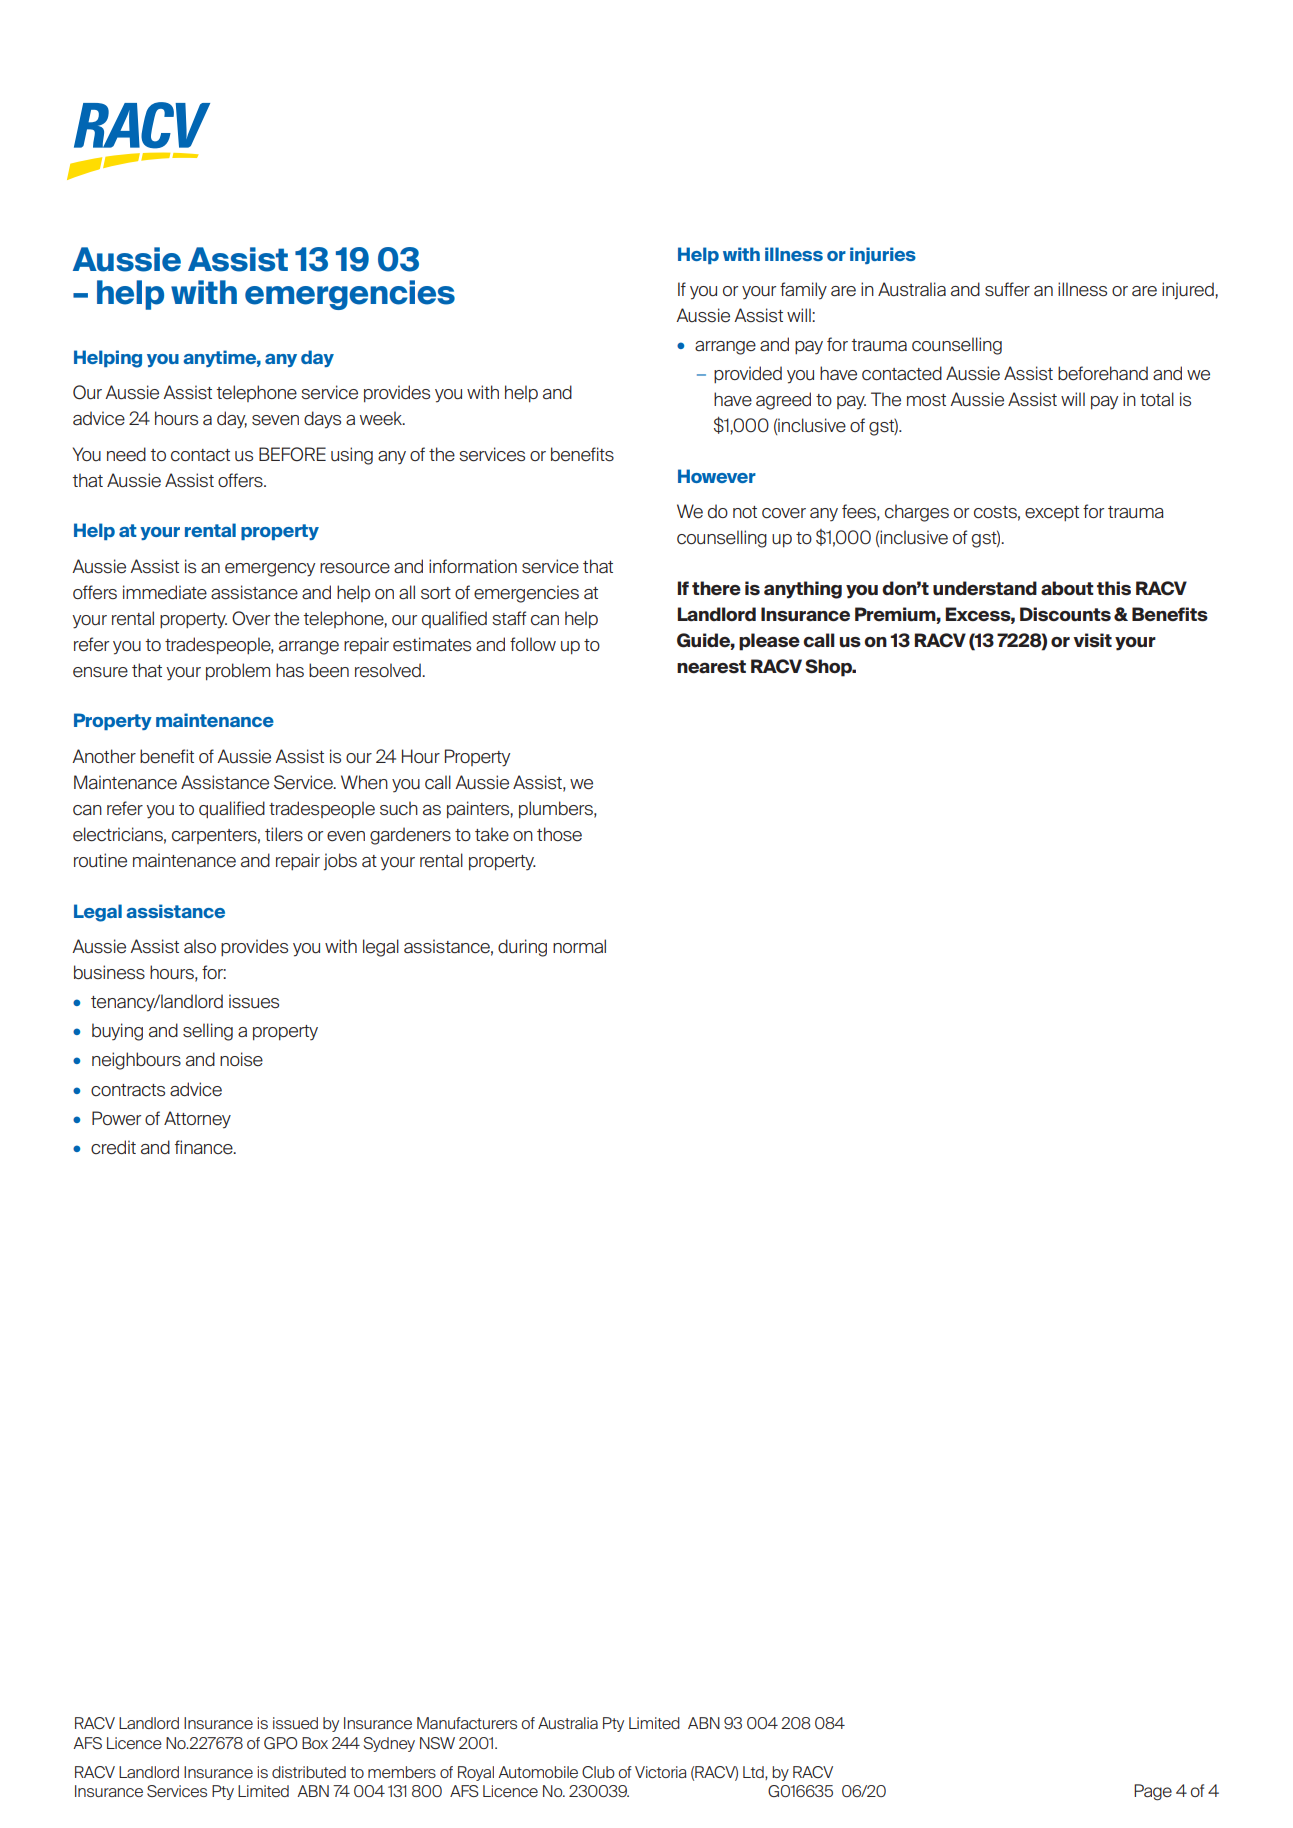  What do you see at coordinates (322, 420) in the screenshot?
I see `days` at bounding box center [322, 420].
